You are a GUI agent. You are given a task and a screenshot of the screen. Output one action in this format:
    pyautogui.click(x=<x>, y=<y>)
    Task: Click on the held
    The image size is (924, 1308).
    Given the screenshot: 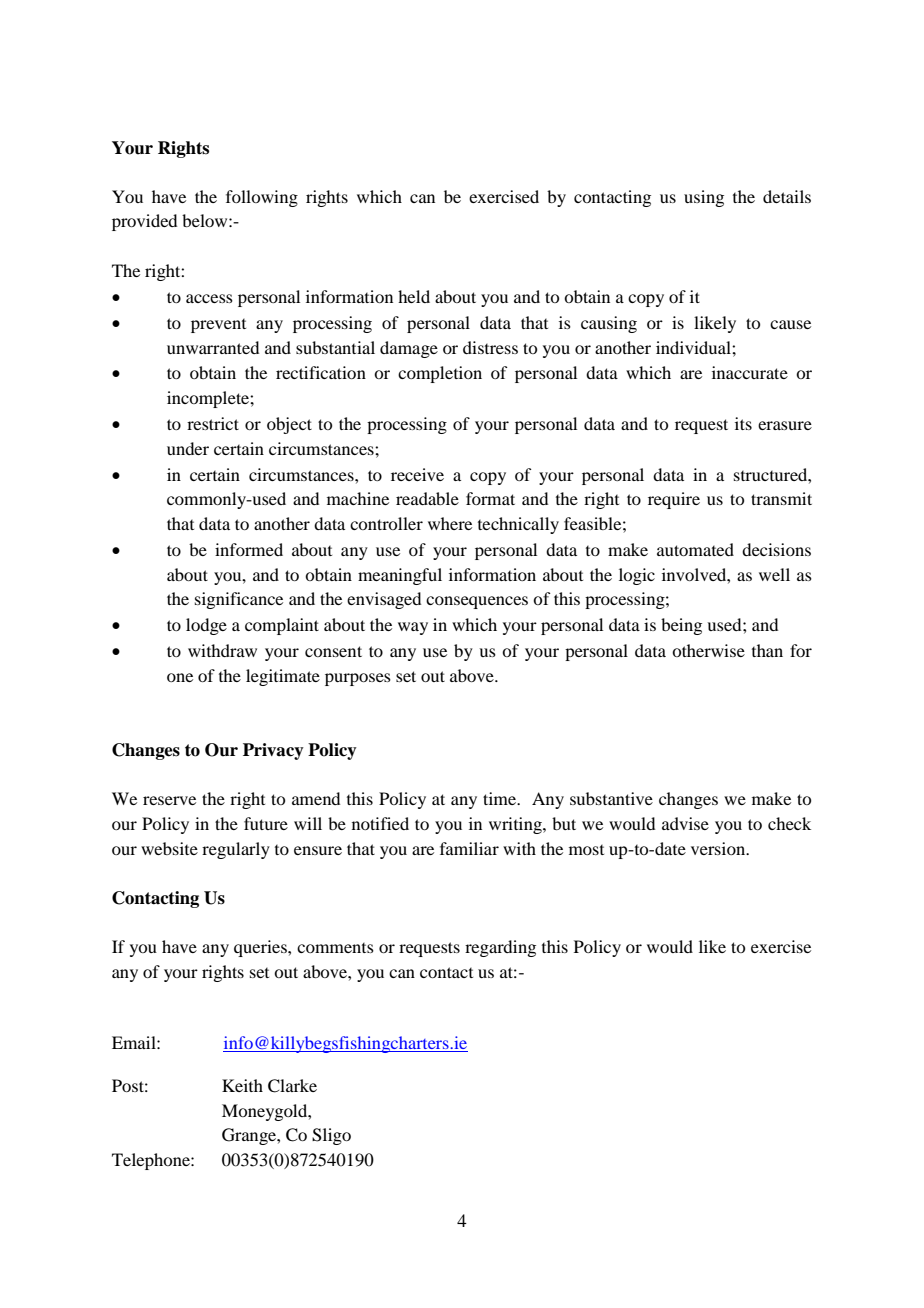 What is the action you would take?
    pyautogui.click(x=414, y=296)
